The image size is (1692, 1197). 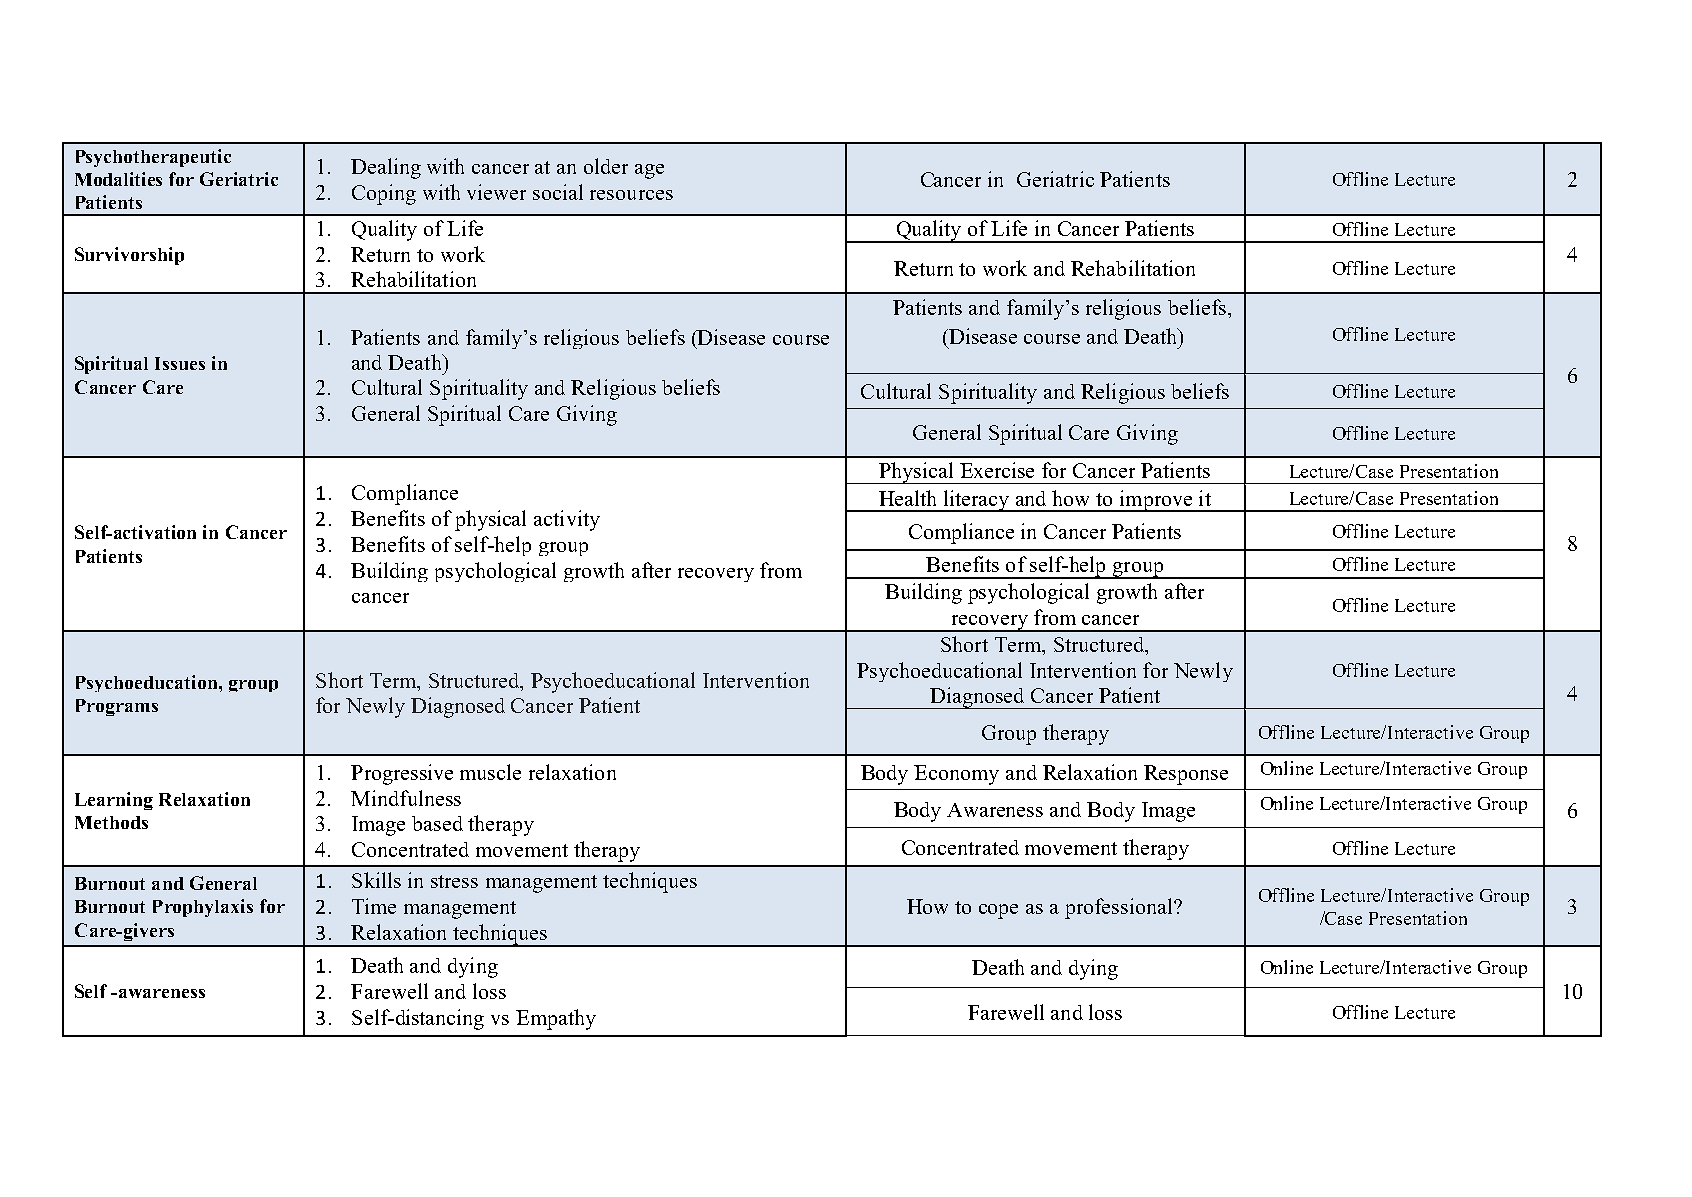 What do you see at coordinates (977, 501) in the screenshot?
I see `literacy` at bounding box center [977, 501].
